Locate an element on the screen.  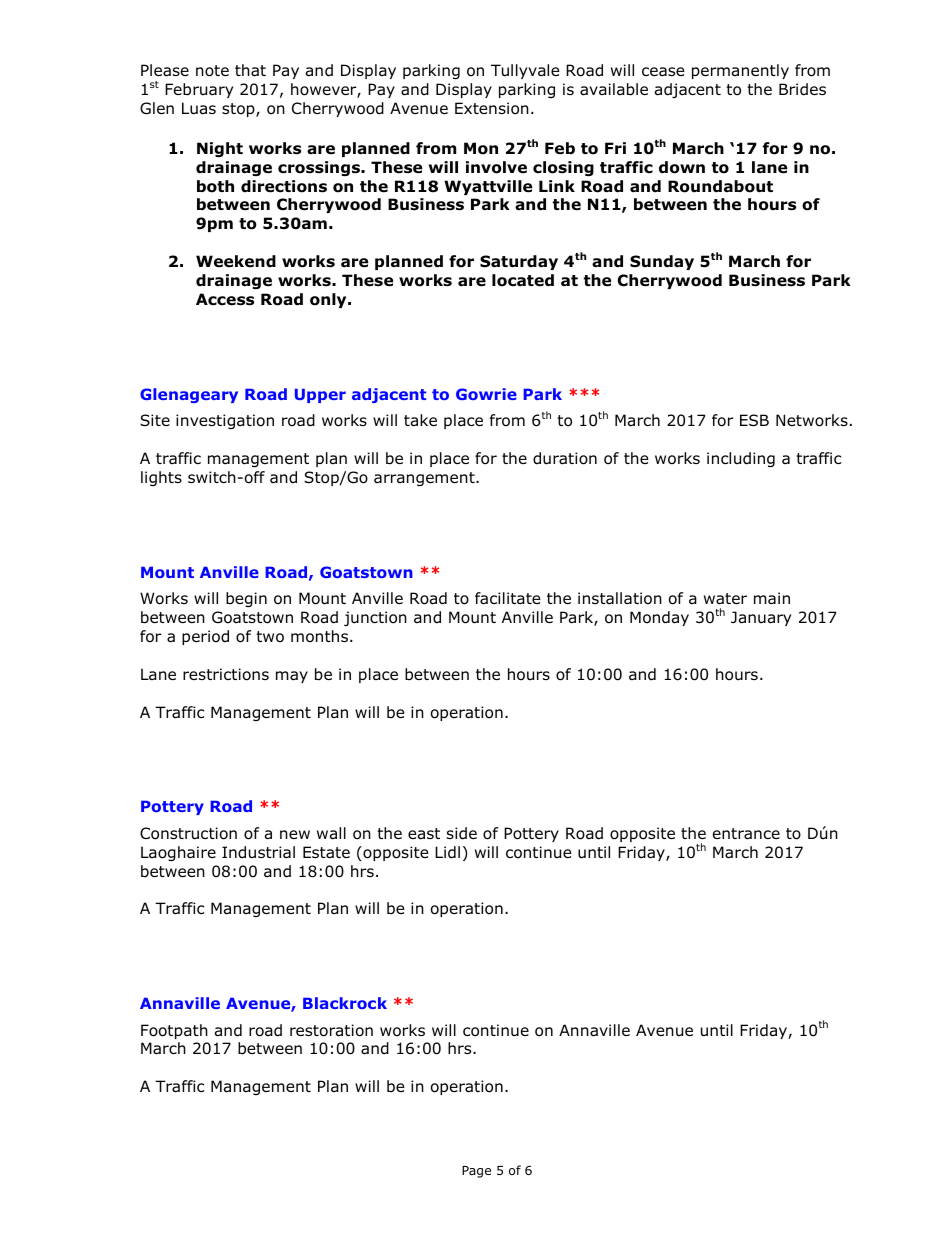
entrance is located at coordinates (746, 834).
